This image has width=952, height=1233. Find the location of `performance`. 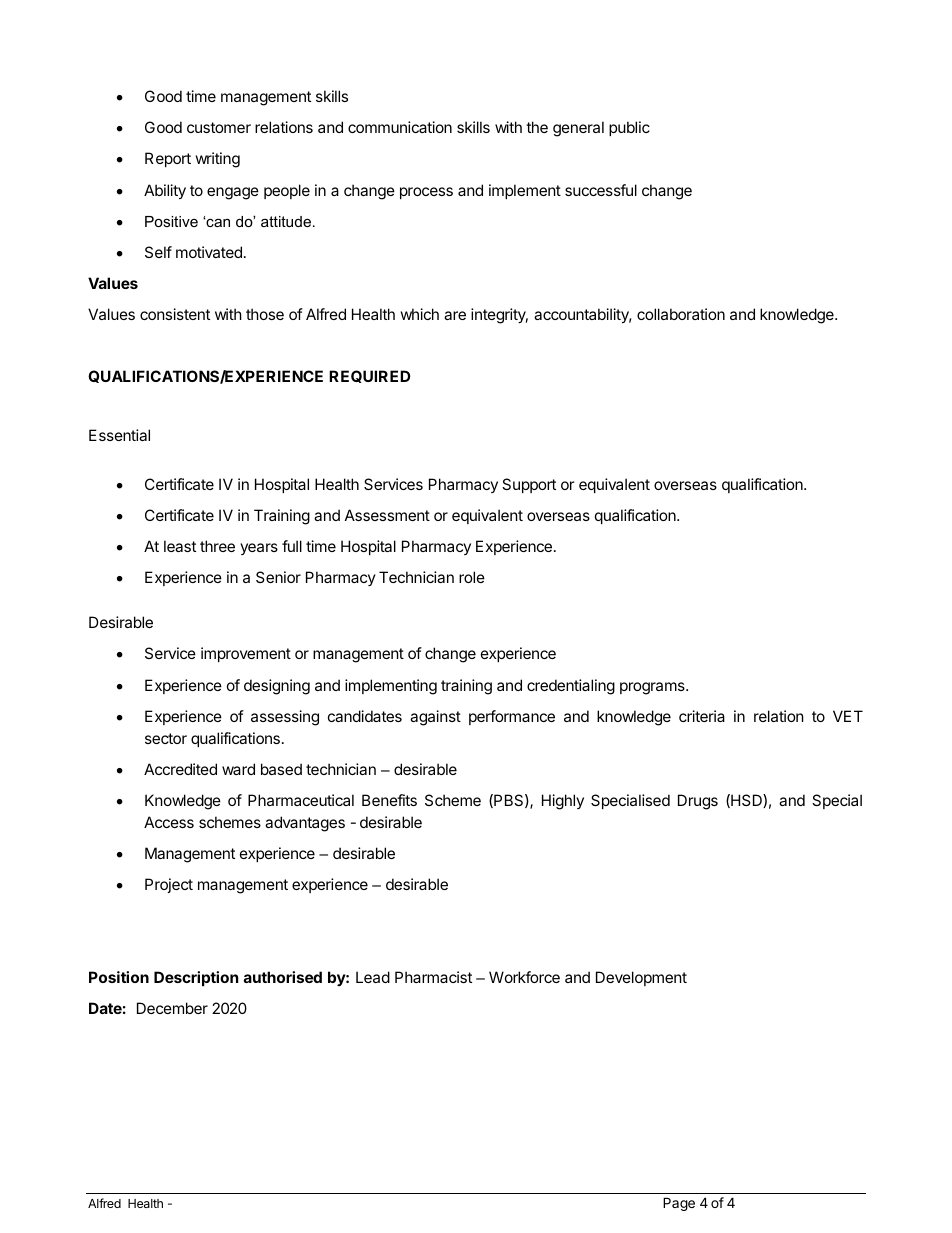

performance is located at coordinates (512, 717).
